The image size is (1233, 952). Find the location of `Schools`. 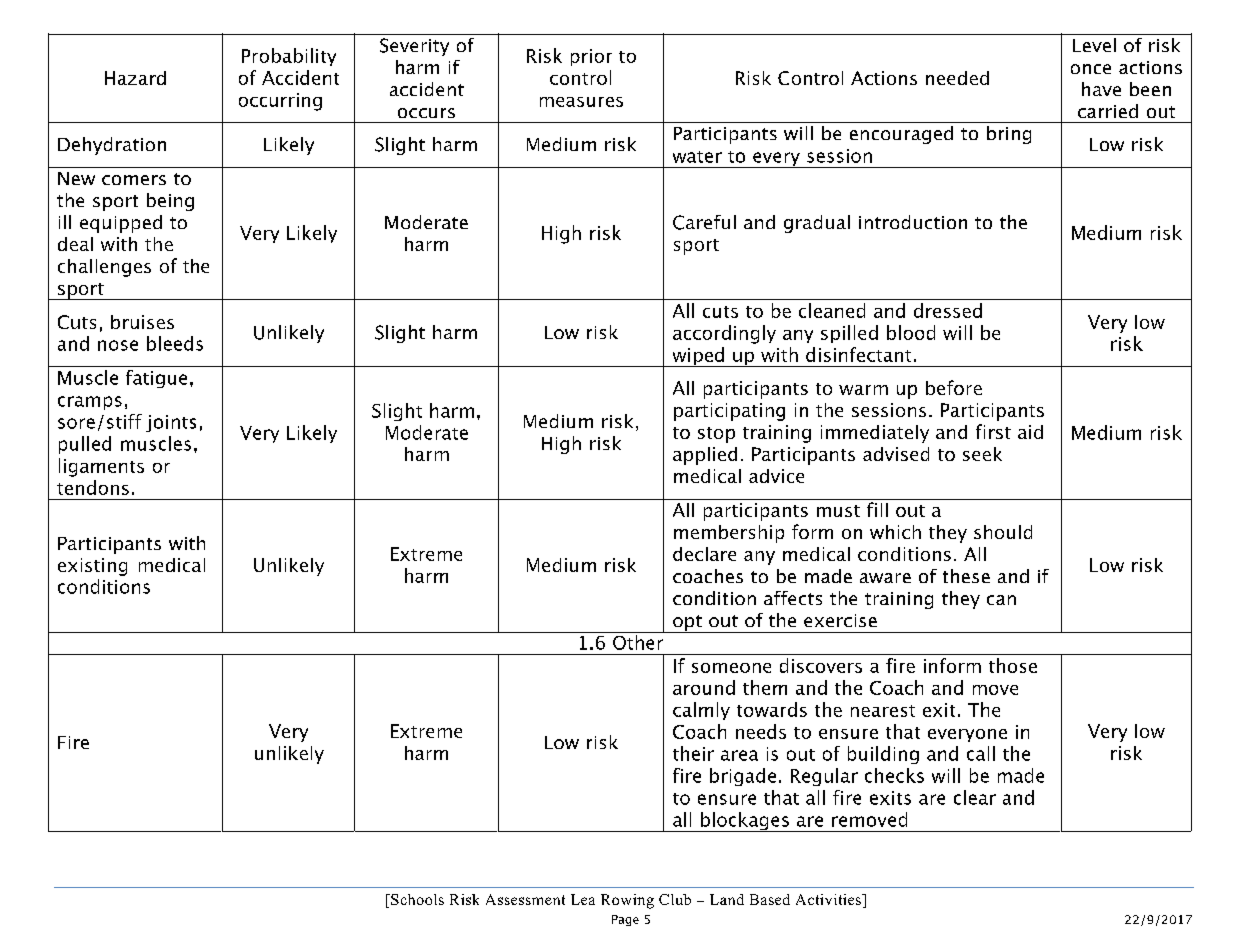

Schools is located at coordinates (416, 899).
